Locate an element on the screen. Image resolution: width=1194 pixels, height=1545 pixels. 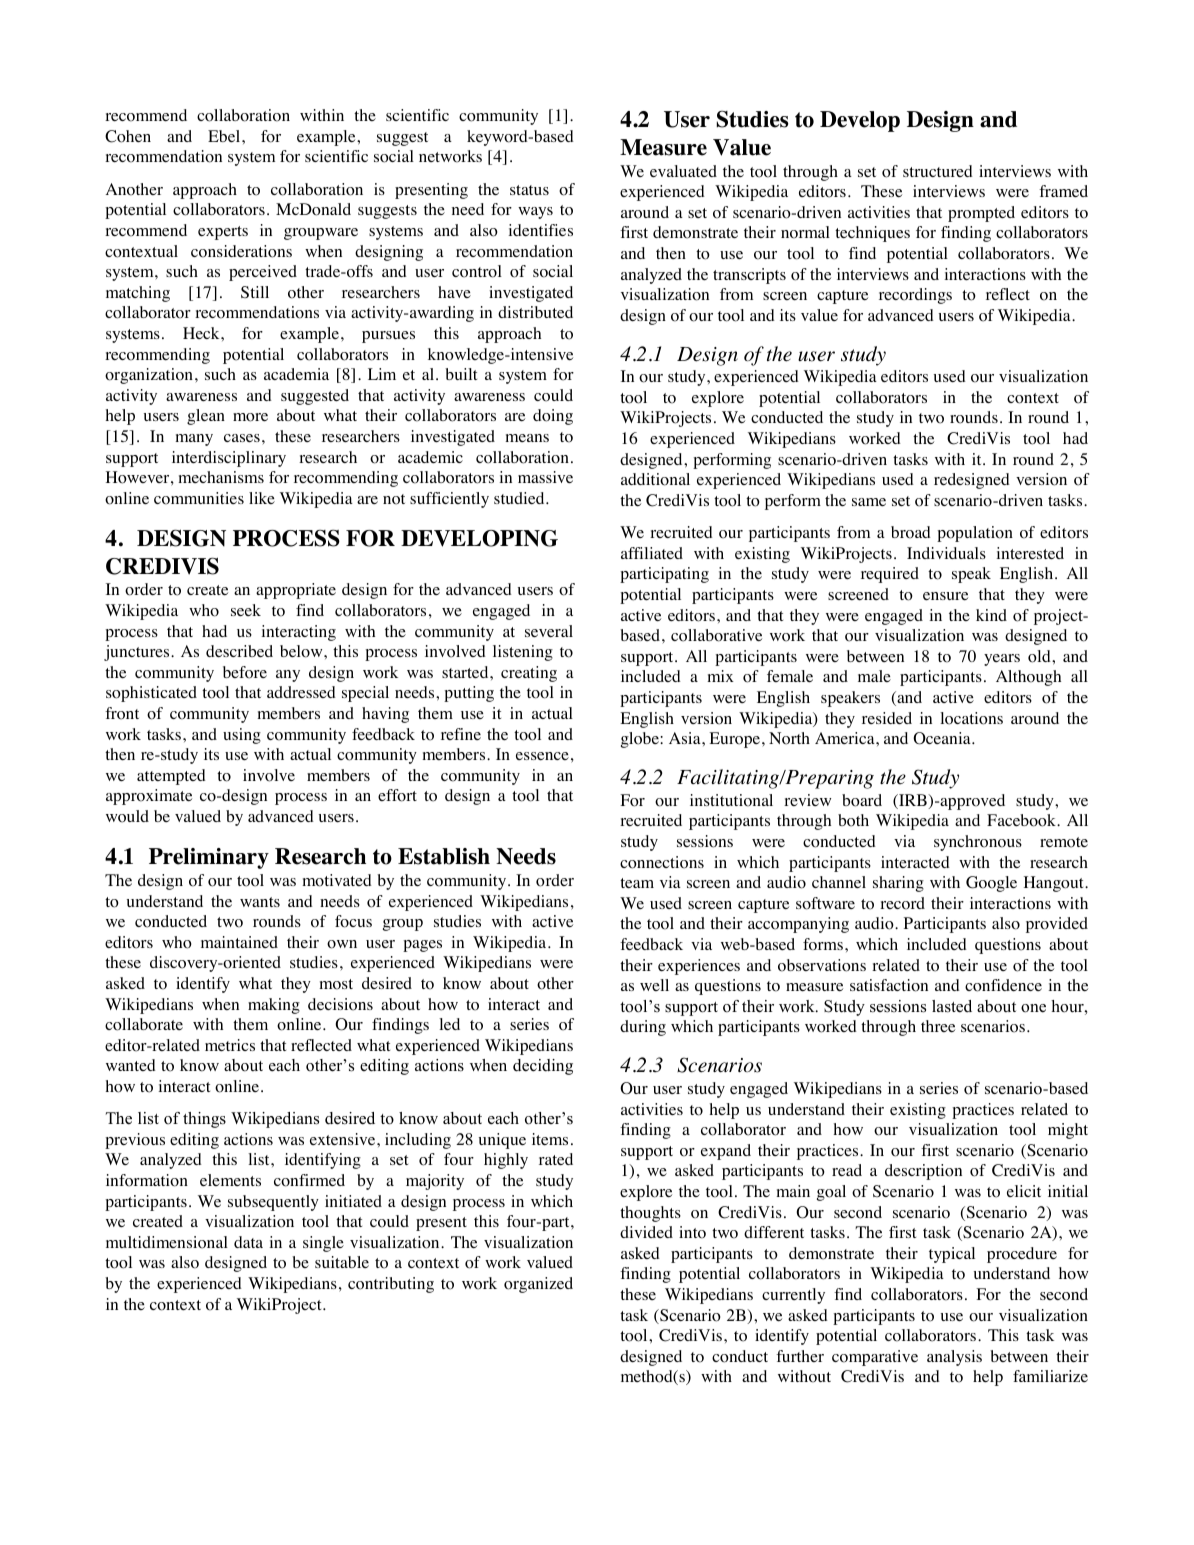
experts is located at coordinates (223, 233).
